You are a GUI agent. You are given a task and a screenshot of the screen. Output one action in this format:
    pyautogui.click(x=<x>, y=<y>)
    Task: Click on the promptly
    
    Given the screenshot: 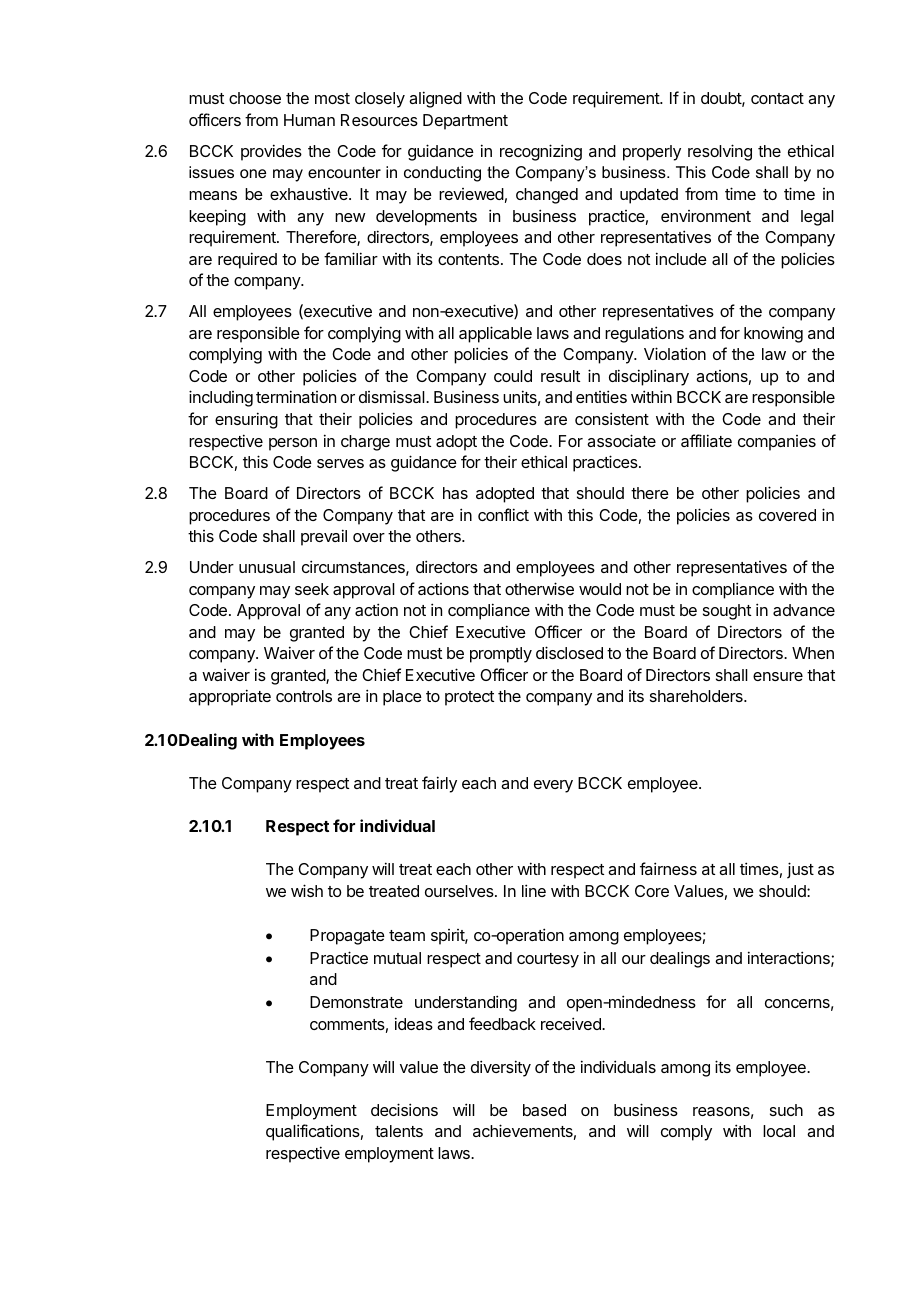 What is the action you would take?
    pyautogui.click(x=501, y=655)
